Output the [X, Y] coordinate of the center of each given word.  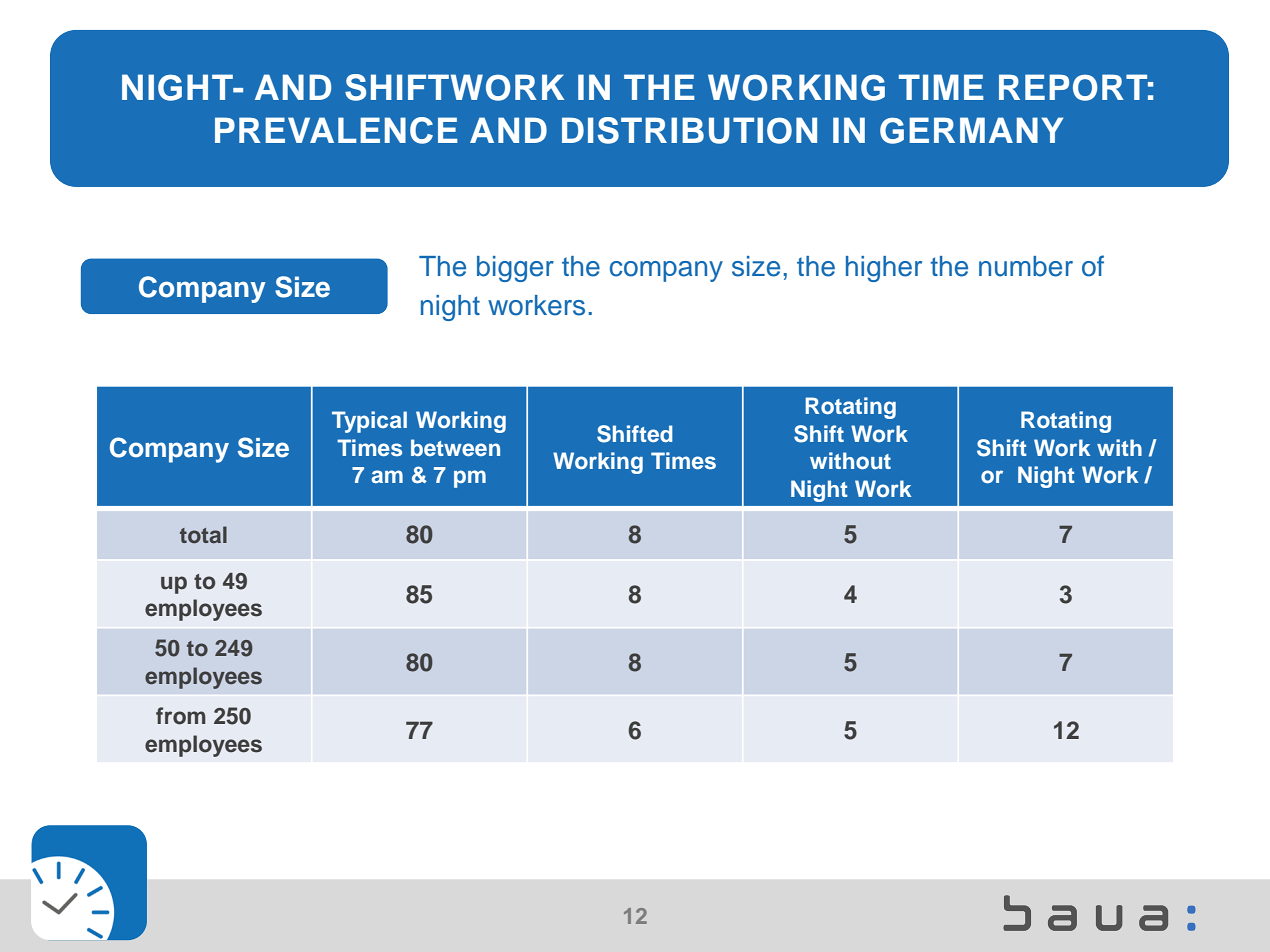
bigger [515, 269]
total [203, 534]
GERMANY [971, 130]
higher [884, 269]
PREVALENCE [336, 130]
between [455, 447]
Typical [369, 422]
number [1026, 266]
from [181, 716]
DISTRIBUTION [689, 130]
